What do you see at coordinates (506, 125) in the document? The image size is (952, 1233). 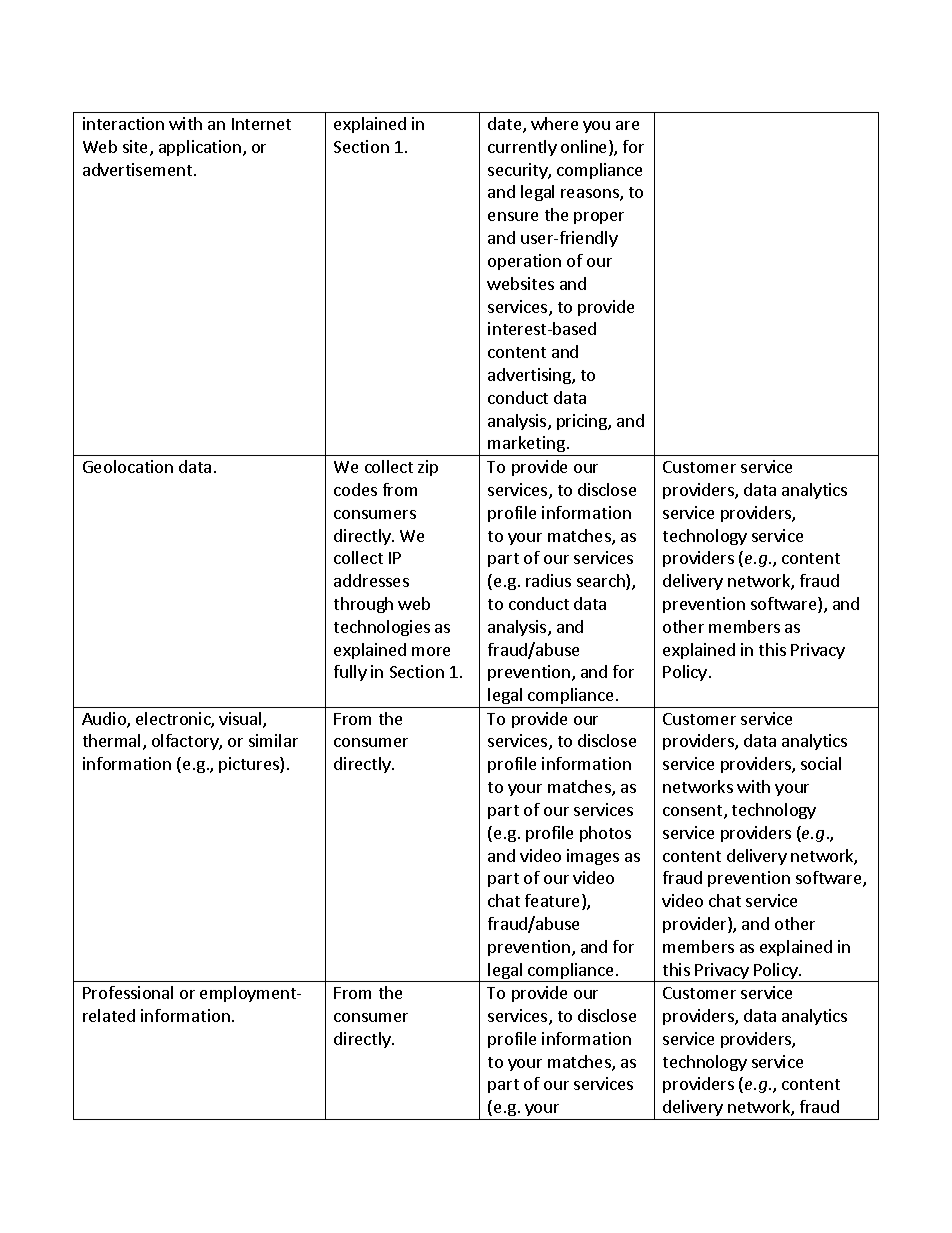 I see `date` at bounding box center [506, 125].
